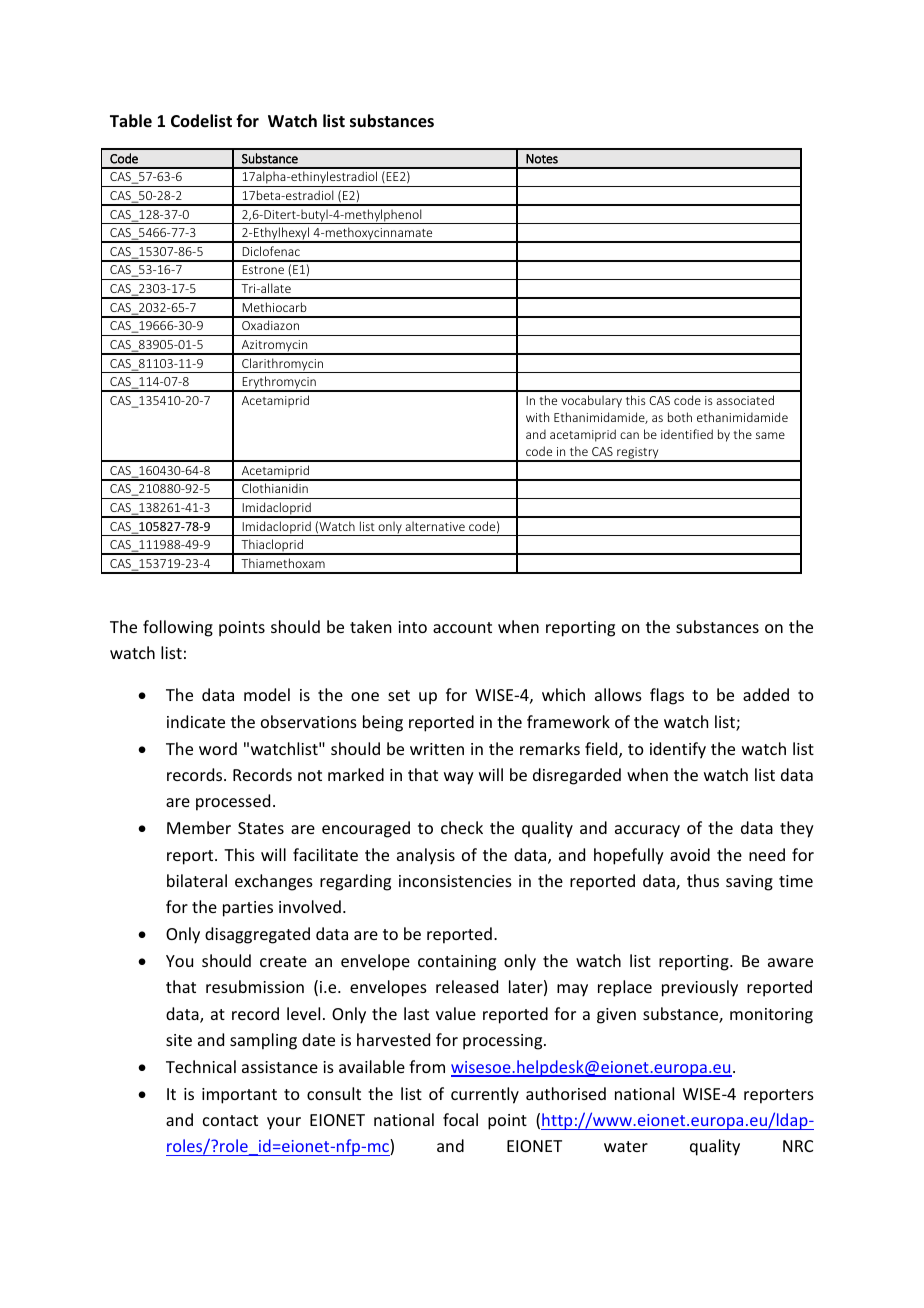  What do you see at coordinates (230, 1120) in the screenshot?
I see `contact` at bounding box center [230, 1120].
